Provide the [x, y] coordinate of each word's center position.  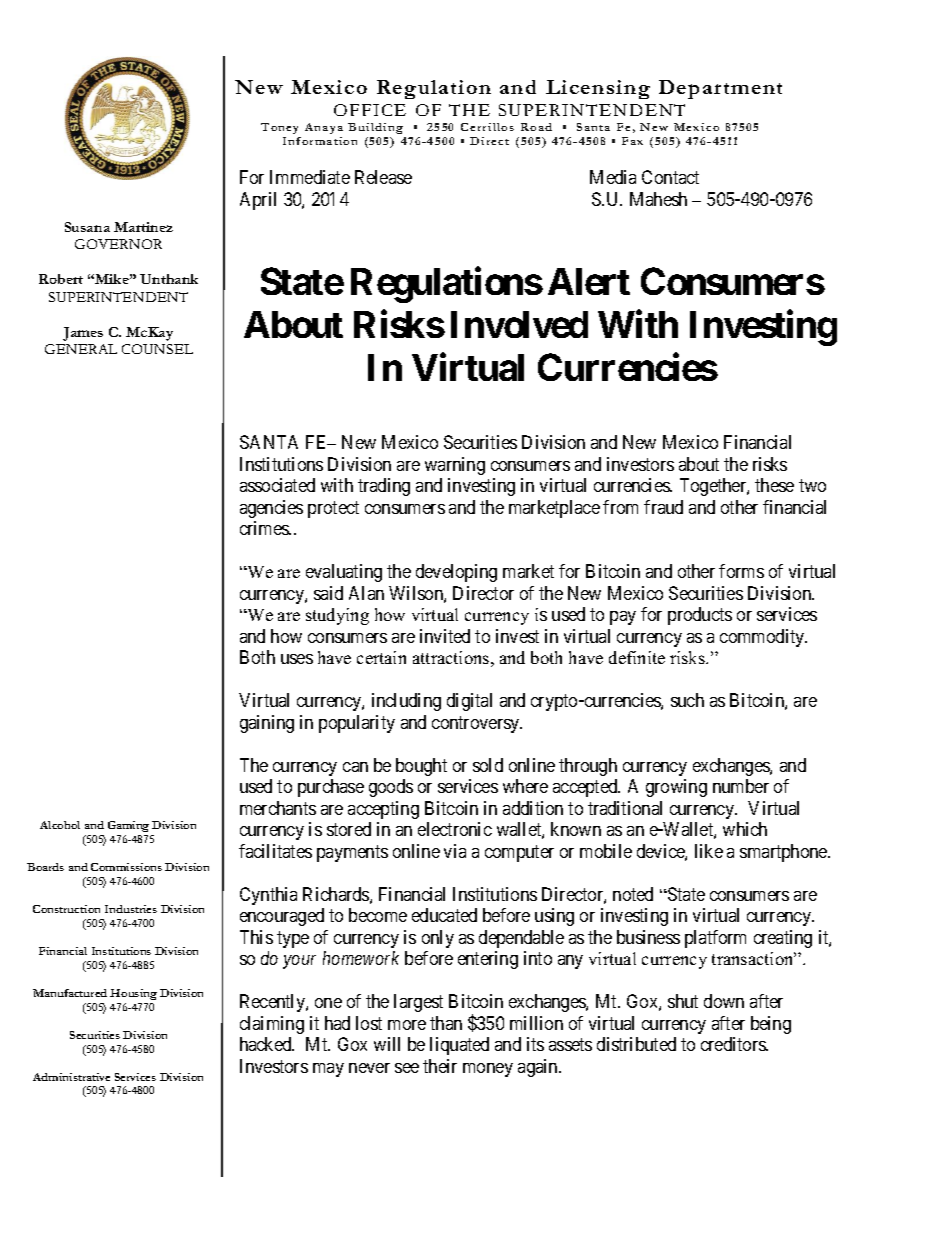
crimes [265, 528]
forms [741, 571]
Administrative [71, 1077]
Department [720, 89]
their [440, 1066]
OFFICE [370, 110]
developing [456, 573]
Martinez [143, 227]
